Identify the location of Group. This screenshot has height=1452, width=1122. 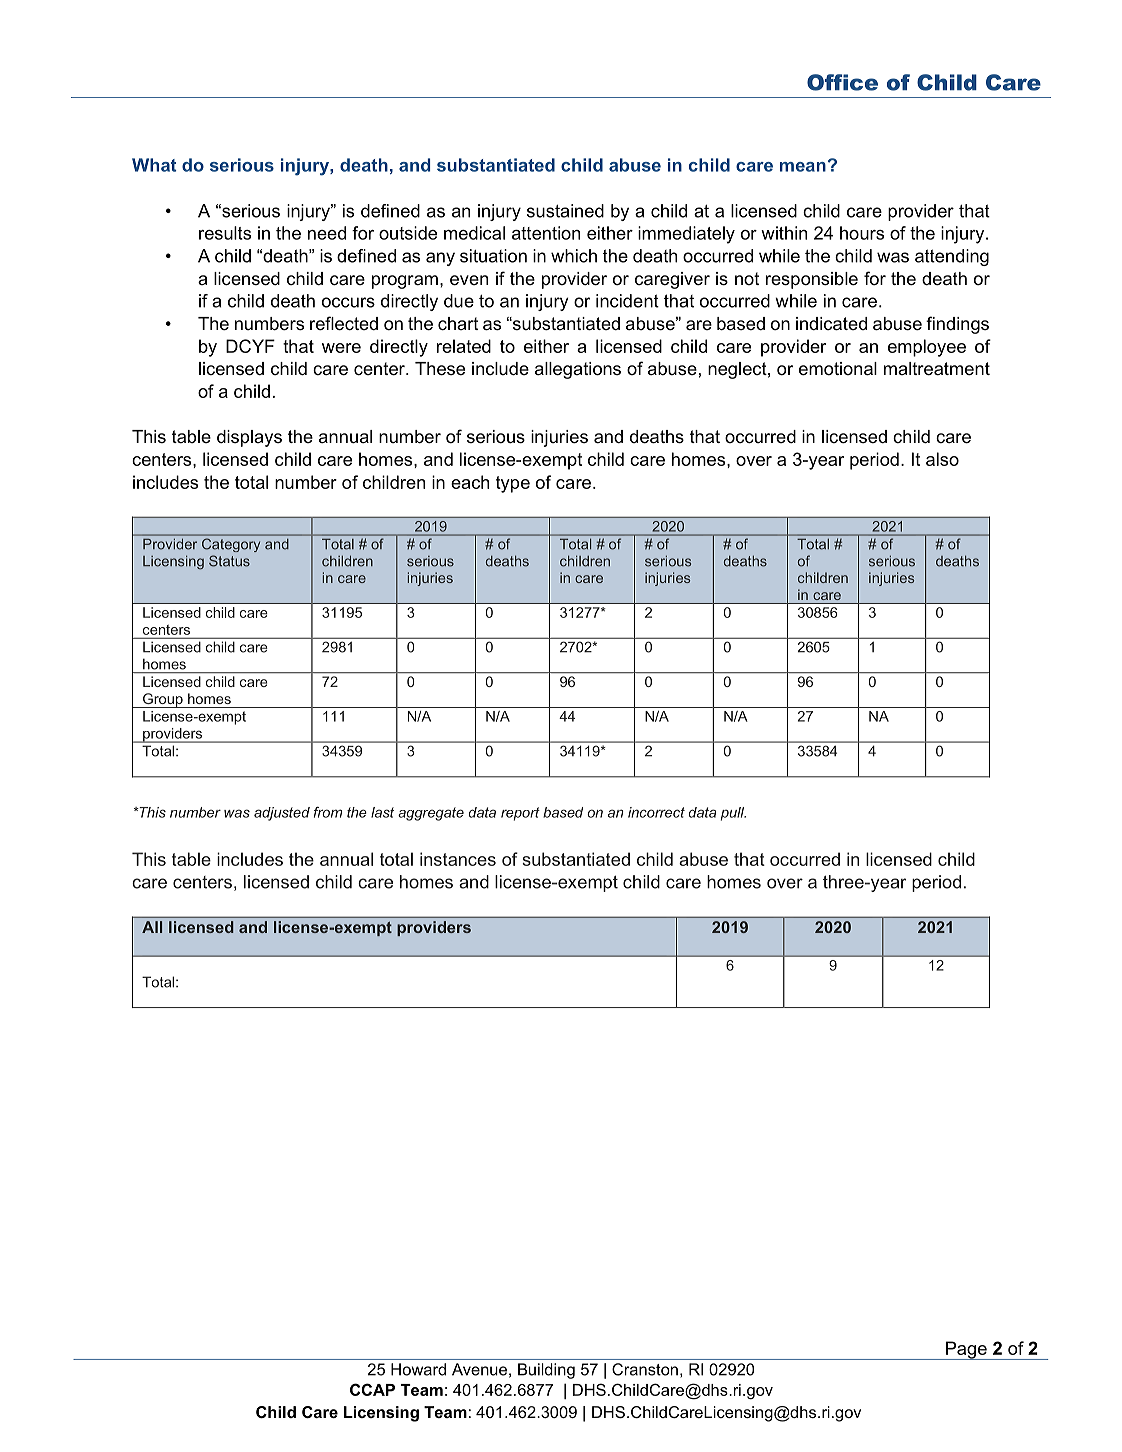
(163, 700).
